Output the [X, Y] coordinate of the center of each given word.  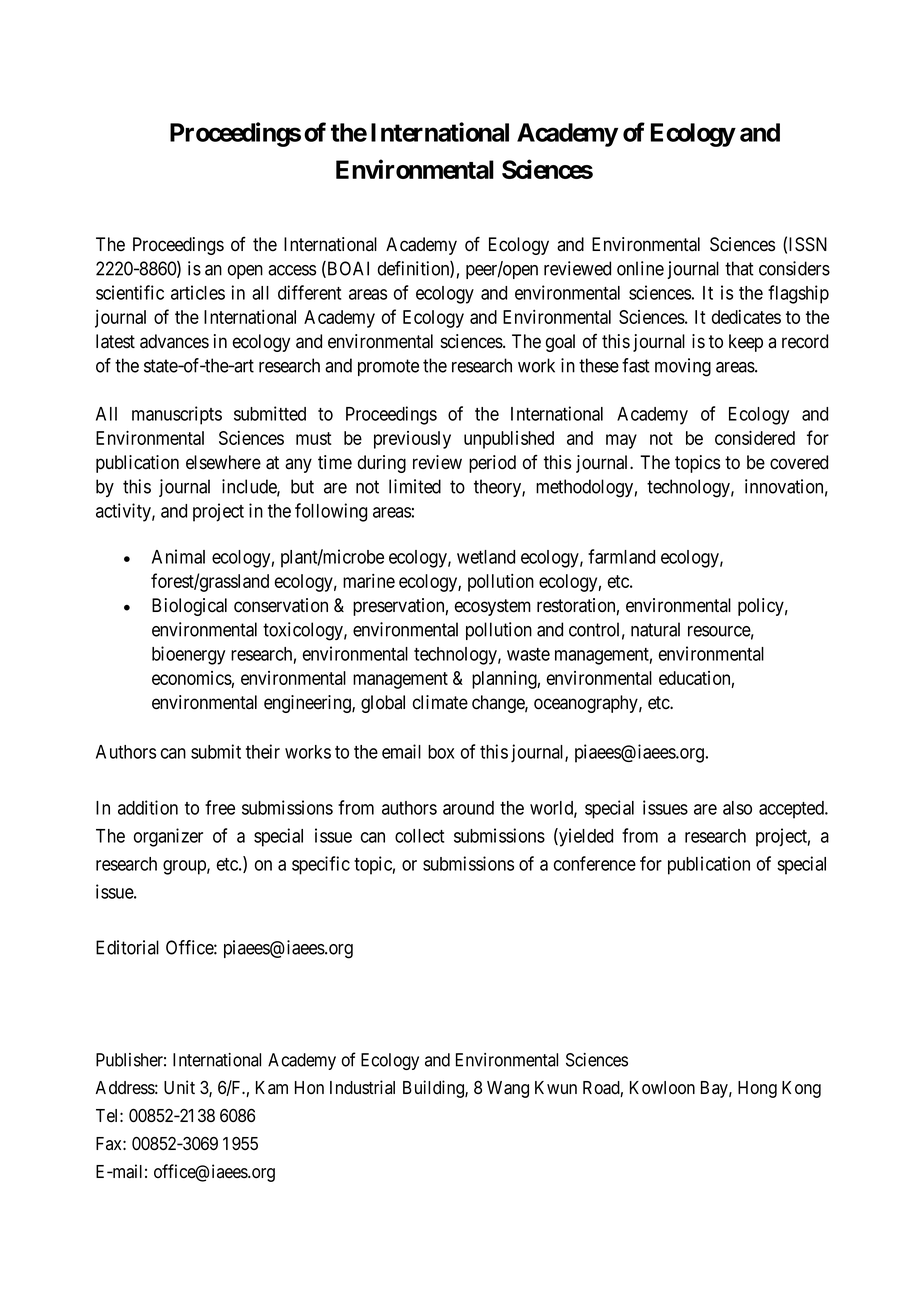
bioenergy [188, 655]
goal [560, 343]
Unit [179, 1087]
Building [434, 1089]
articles [198, 292]
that [739, 268]
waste [528, 654]
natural [655, 629]
